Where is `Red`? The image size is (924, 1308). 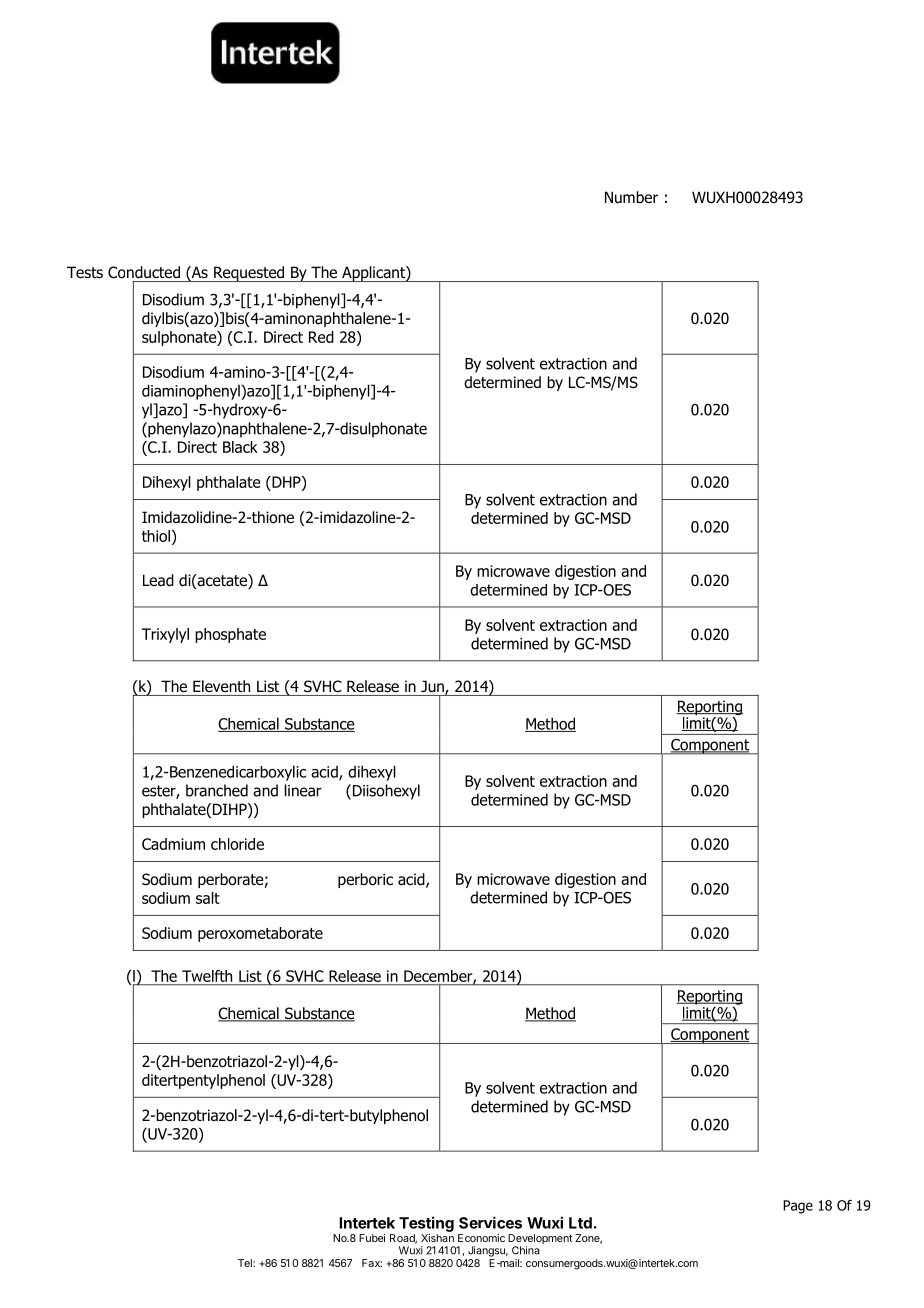
Red is located at coordinates (321, 337).
